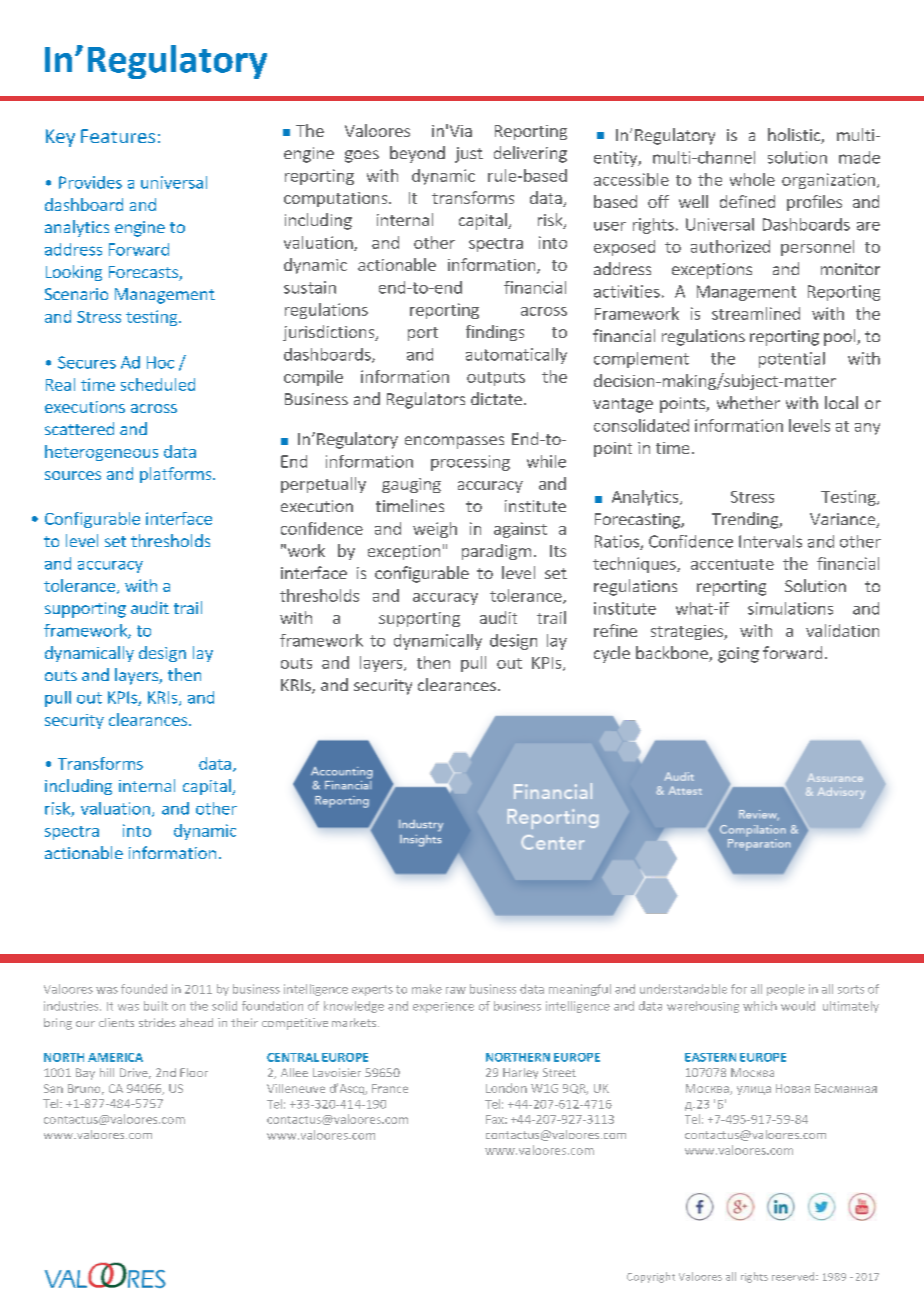  What do you see at coordinates (748, 402) in the document?
I see `whether` at bounding box center [748, 402].
